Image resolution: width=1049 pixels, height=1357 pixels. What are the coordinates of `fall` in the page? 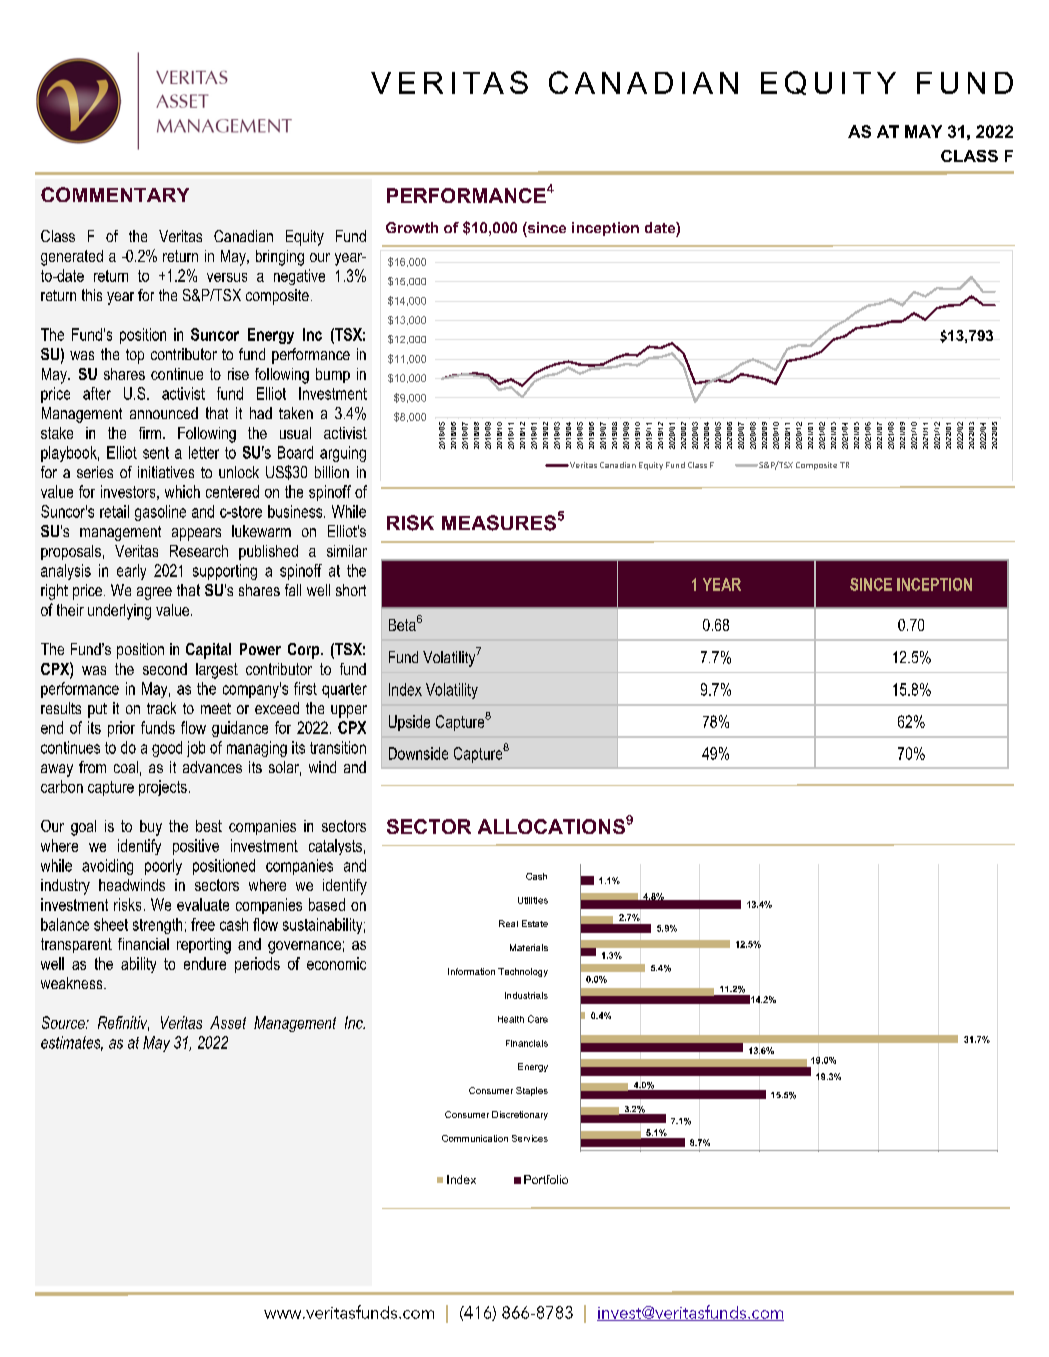 It's located at (293, 590).
